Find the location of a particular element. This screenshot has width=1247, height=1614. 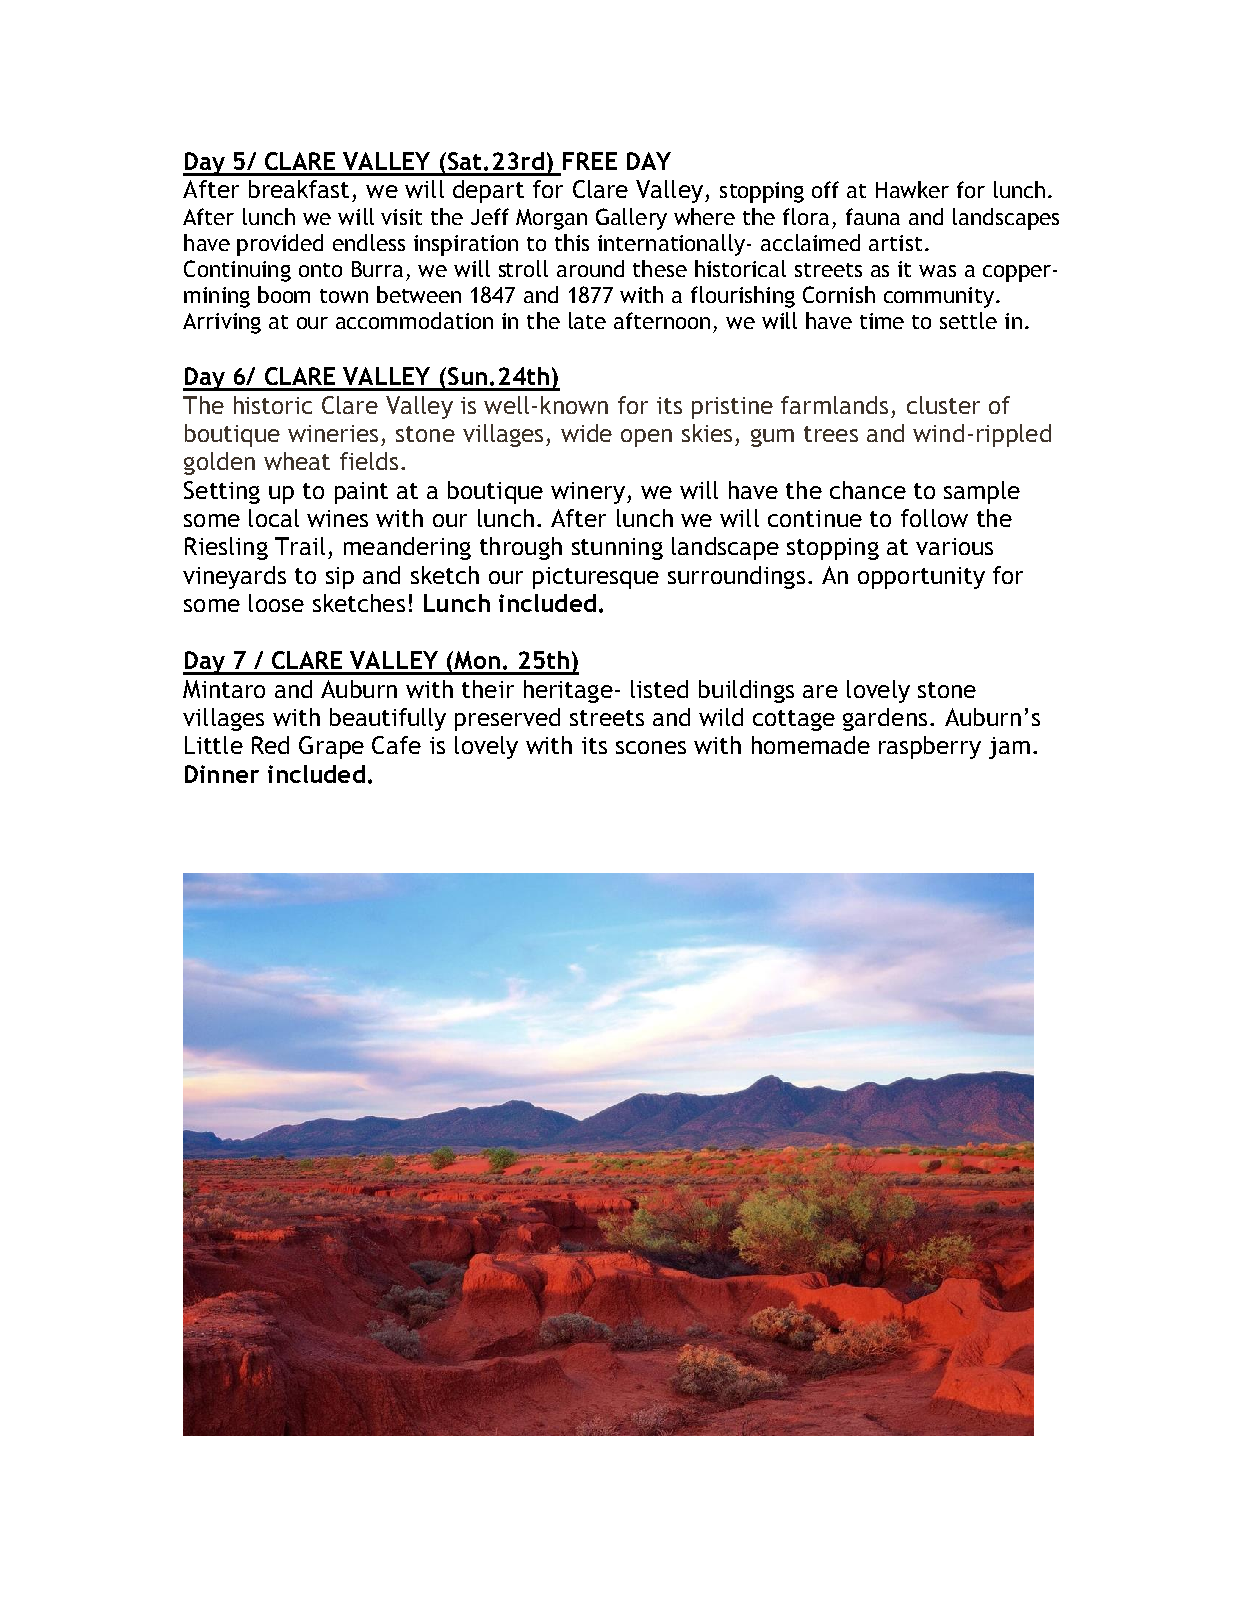

town is located at coordinates (344, 296).
